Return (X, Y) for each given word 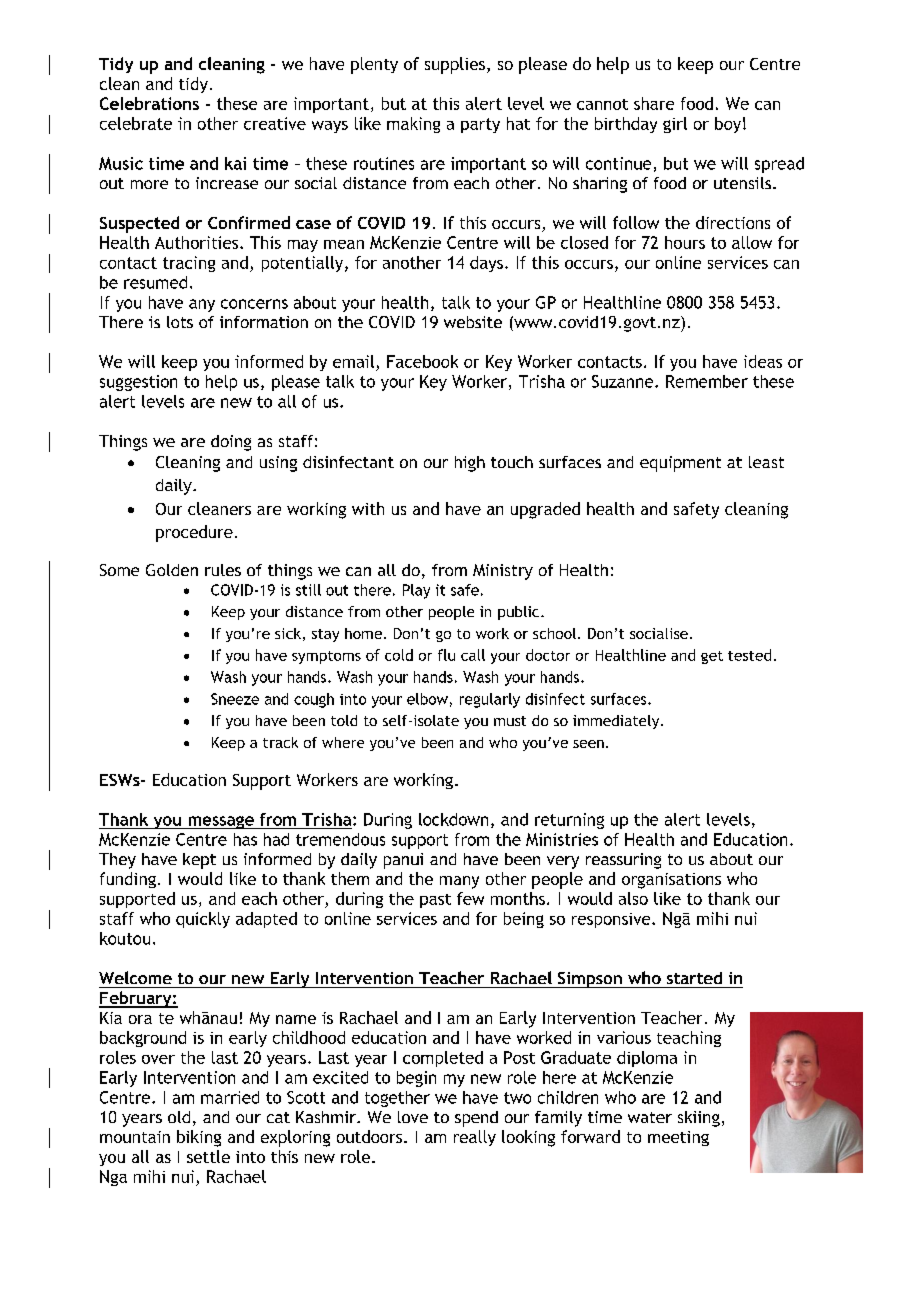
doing (231, 443)
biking (199, 1138)
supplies (455, 65)
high (470, 464)
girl (675, 125)
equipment (680, 464)
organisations (671, 881)
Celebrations (149, 103)
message (221, 822)
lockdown (453, 819)
